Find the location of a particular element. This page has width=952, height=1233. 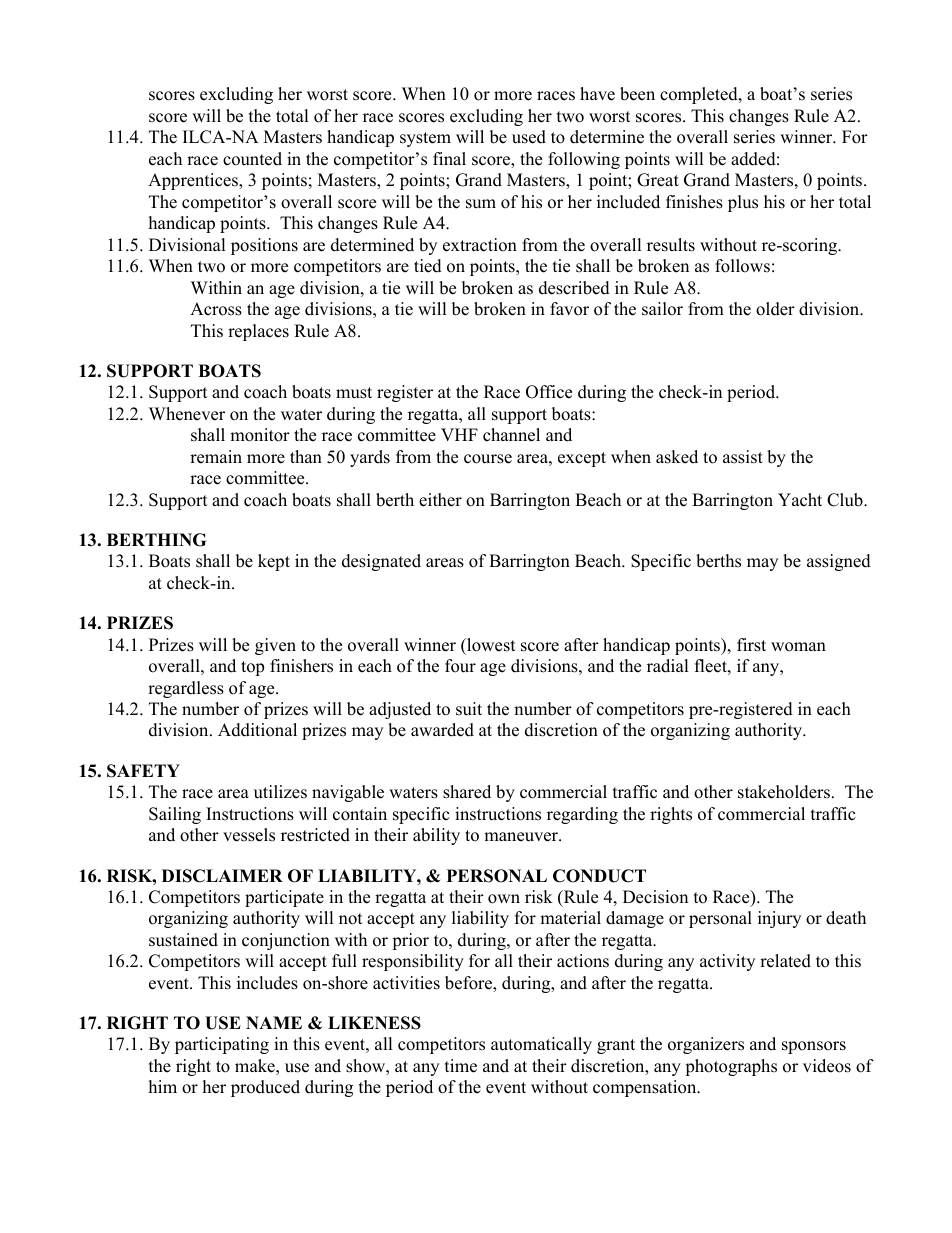

counted is located at coordinates (252, 159).
